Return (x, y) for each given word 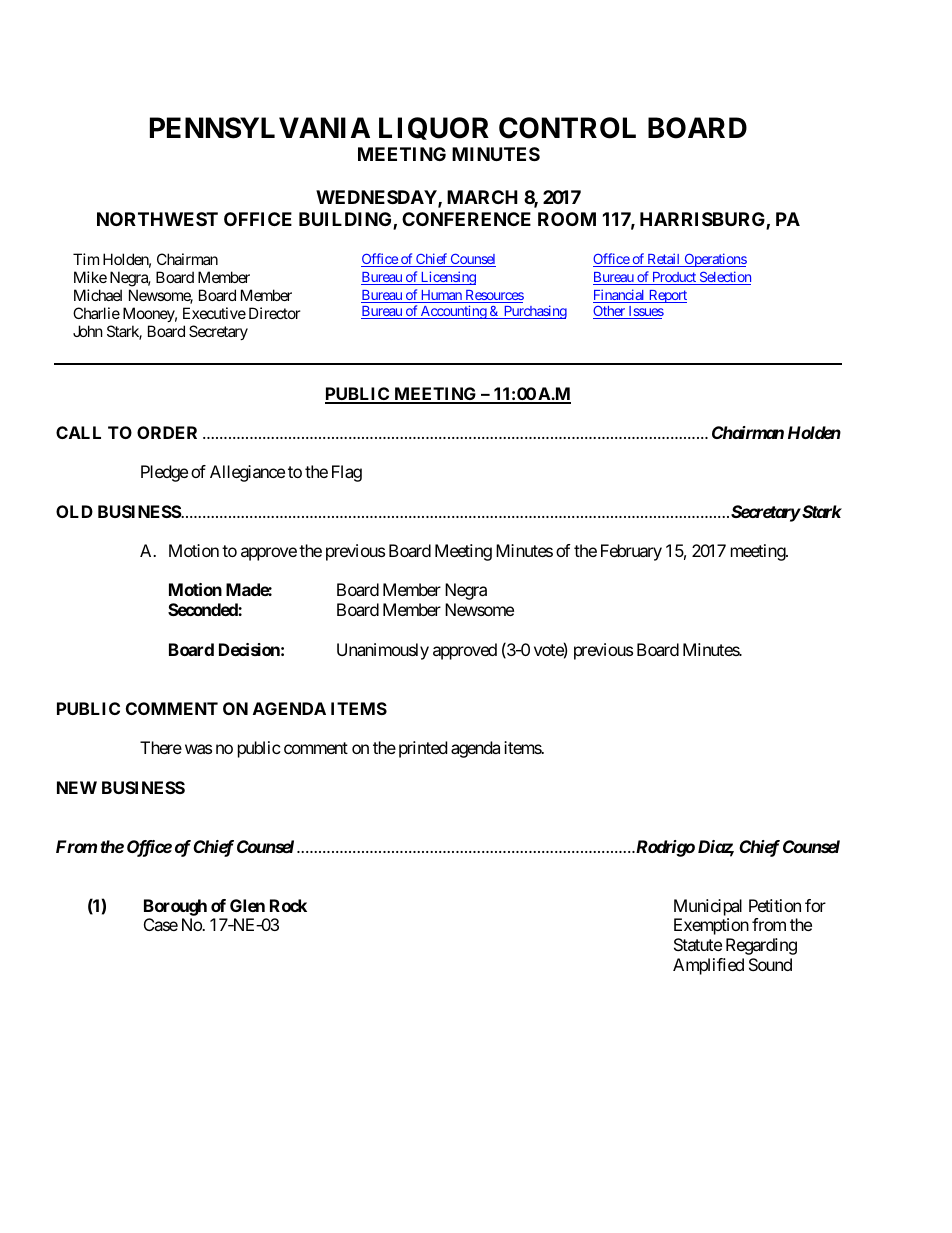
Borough (175, 907)
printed (423, 749)
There (161, 747)
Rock (288, 905)
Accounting (453, 312)
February (631, 552)
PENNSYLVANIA (260, 128)
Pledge (164, 473)
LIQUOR (434, 128)
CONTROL (567, 128)
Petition (775, 905)
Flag (347, 473)
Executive (214, 313)
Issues (645, 312)
